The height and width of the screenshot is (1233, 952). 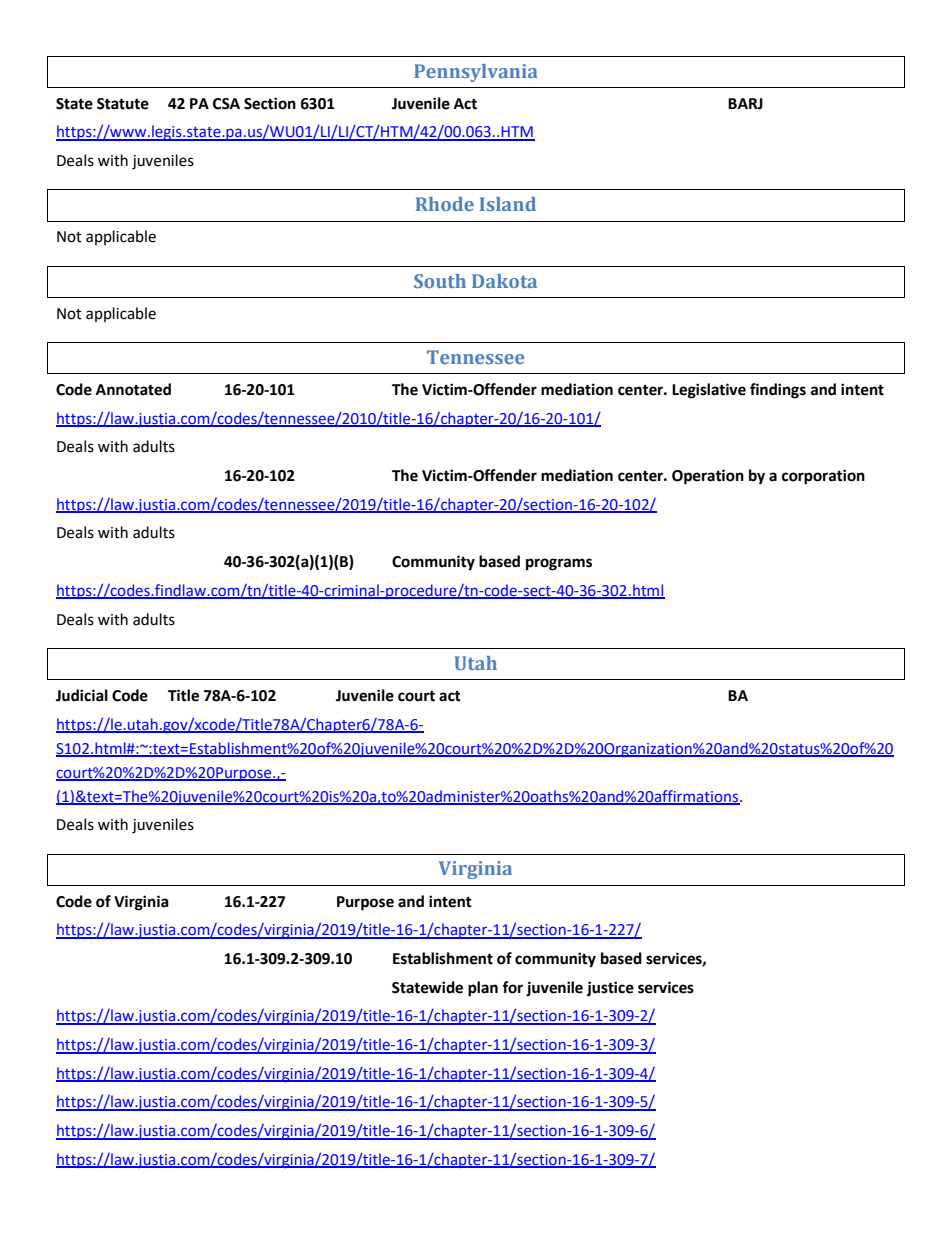 What do you see at coordinates (512, 987) in the screenshot?
I see `for` at bounding box center [512, 987].
